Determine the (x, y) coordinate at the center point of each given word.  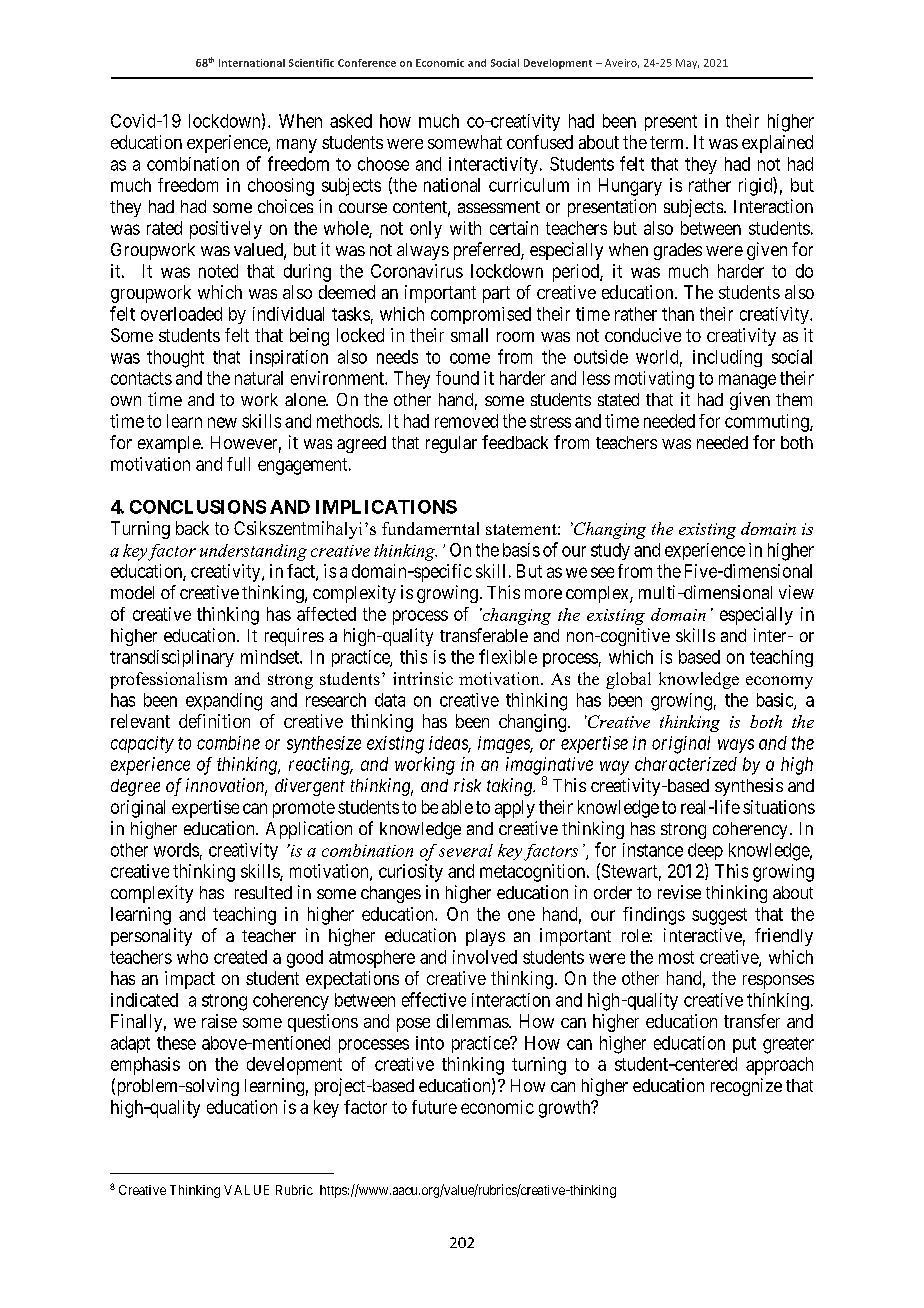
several (466, 850)
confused (540, 142)
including (727, 358)
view (796, 592)
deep (705, 851)
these (176, 1043)
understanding (253, 552)
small (469, 335)
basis (521, 550)
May (687, 64)
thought (175, 359)
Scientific (311, 63)
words (176, 850)
